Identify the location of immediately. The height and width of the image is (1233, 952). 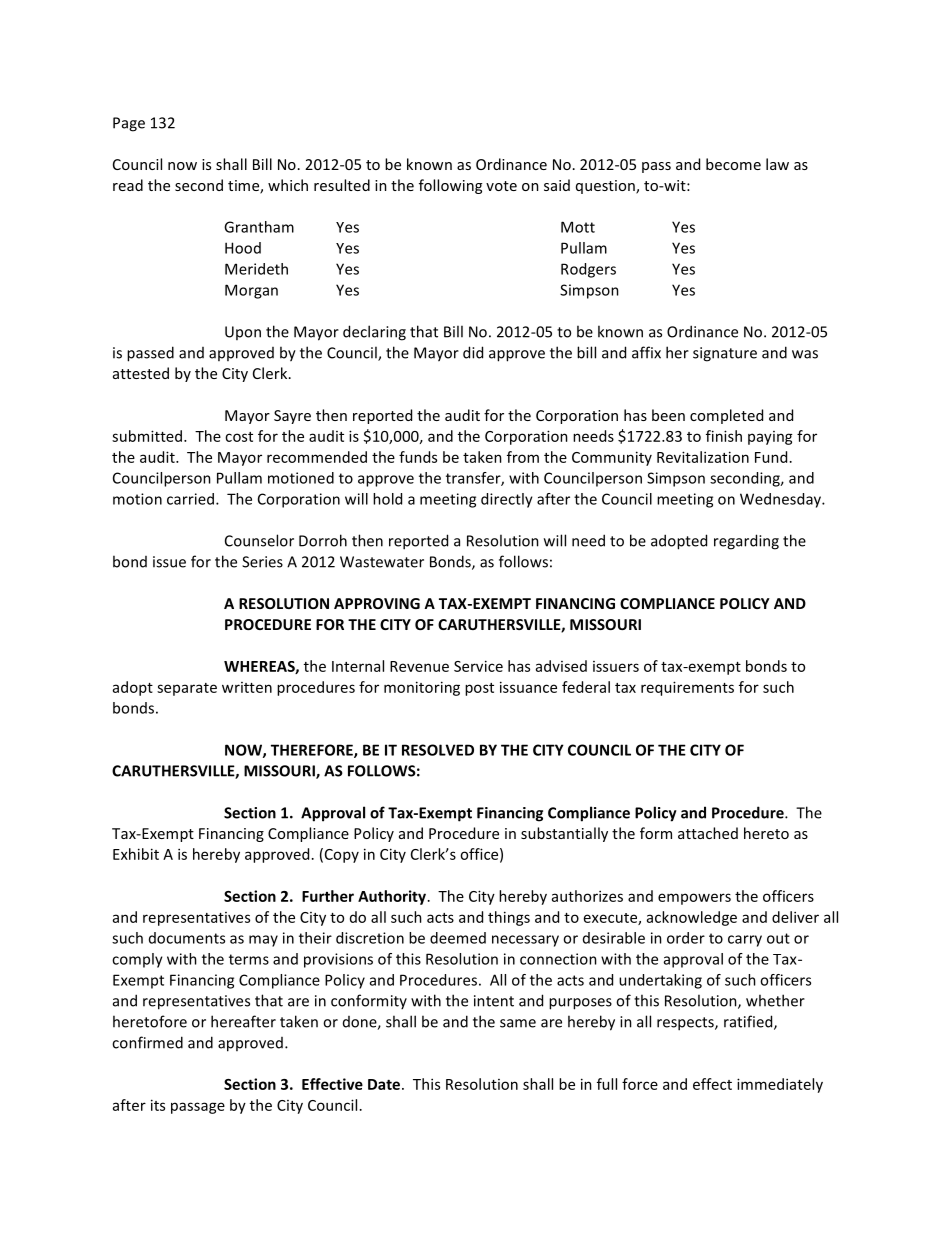
(780, 1085).
